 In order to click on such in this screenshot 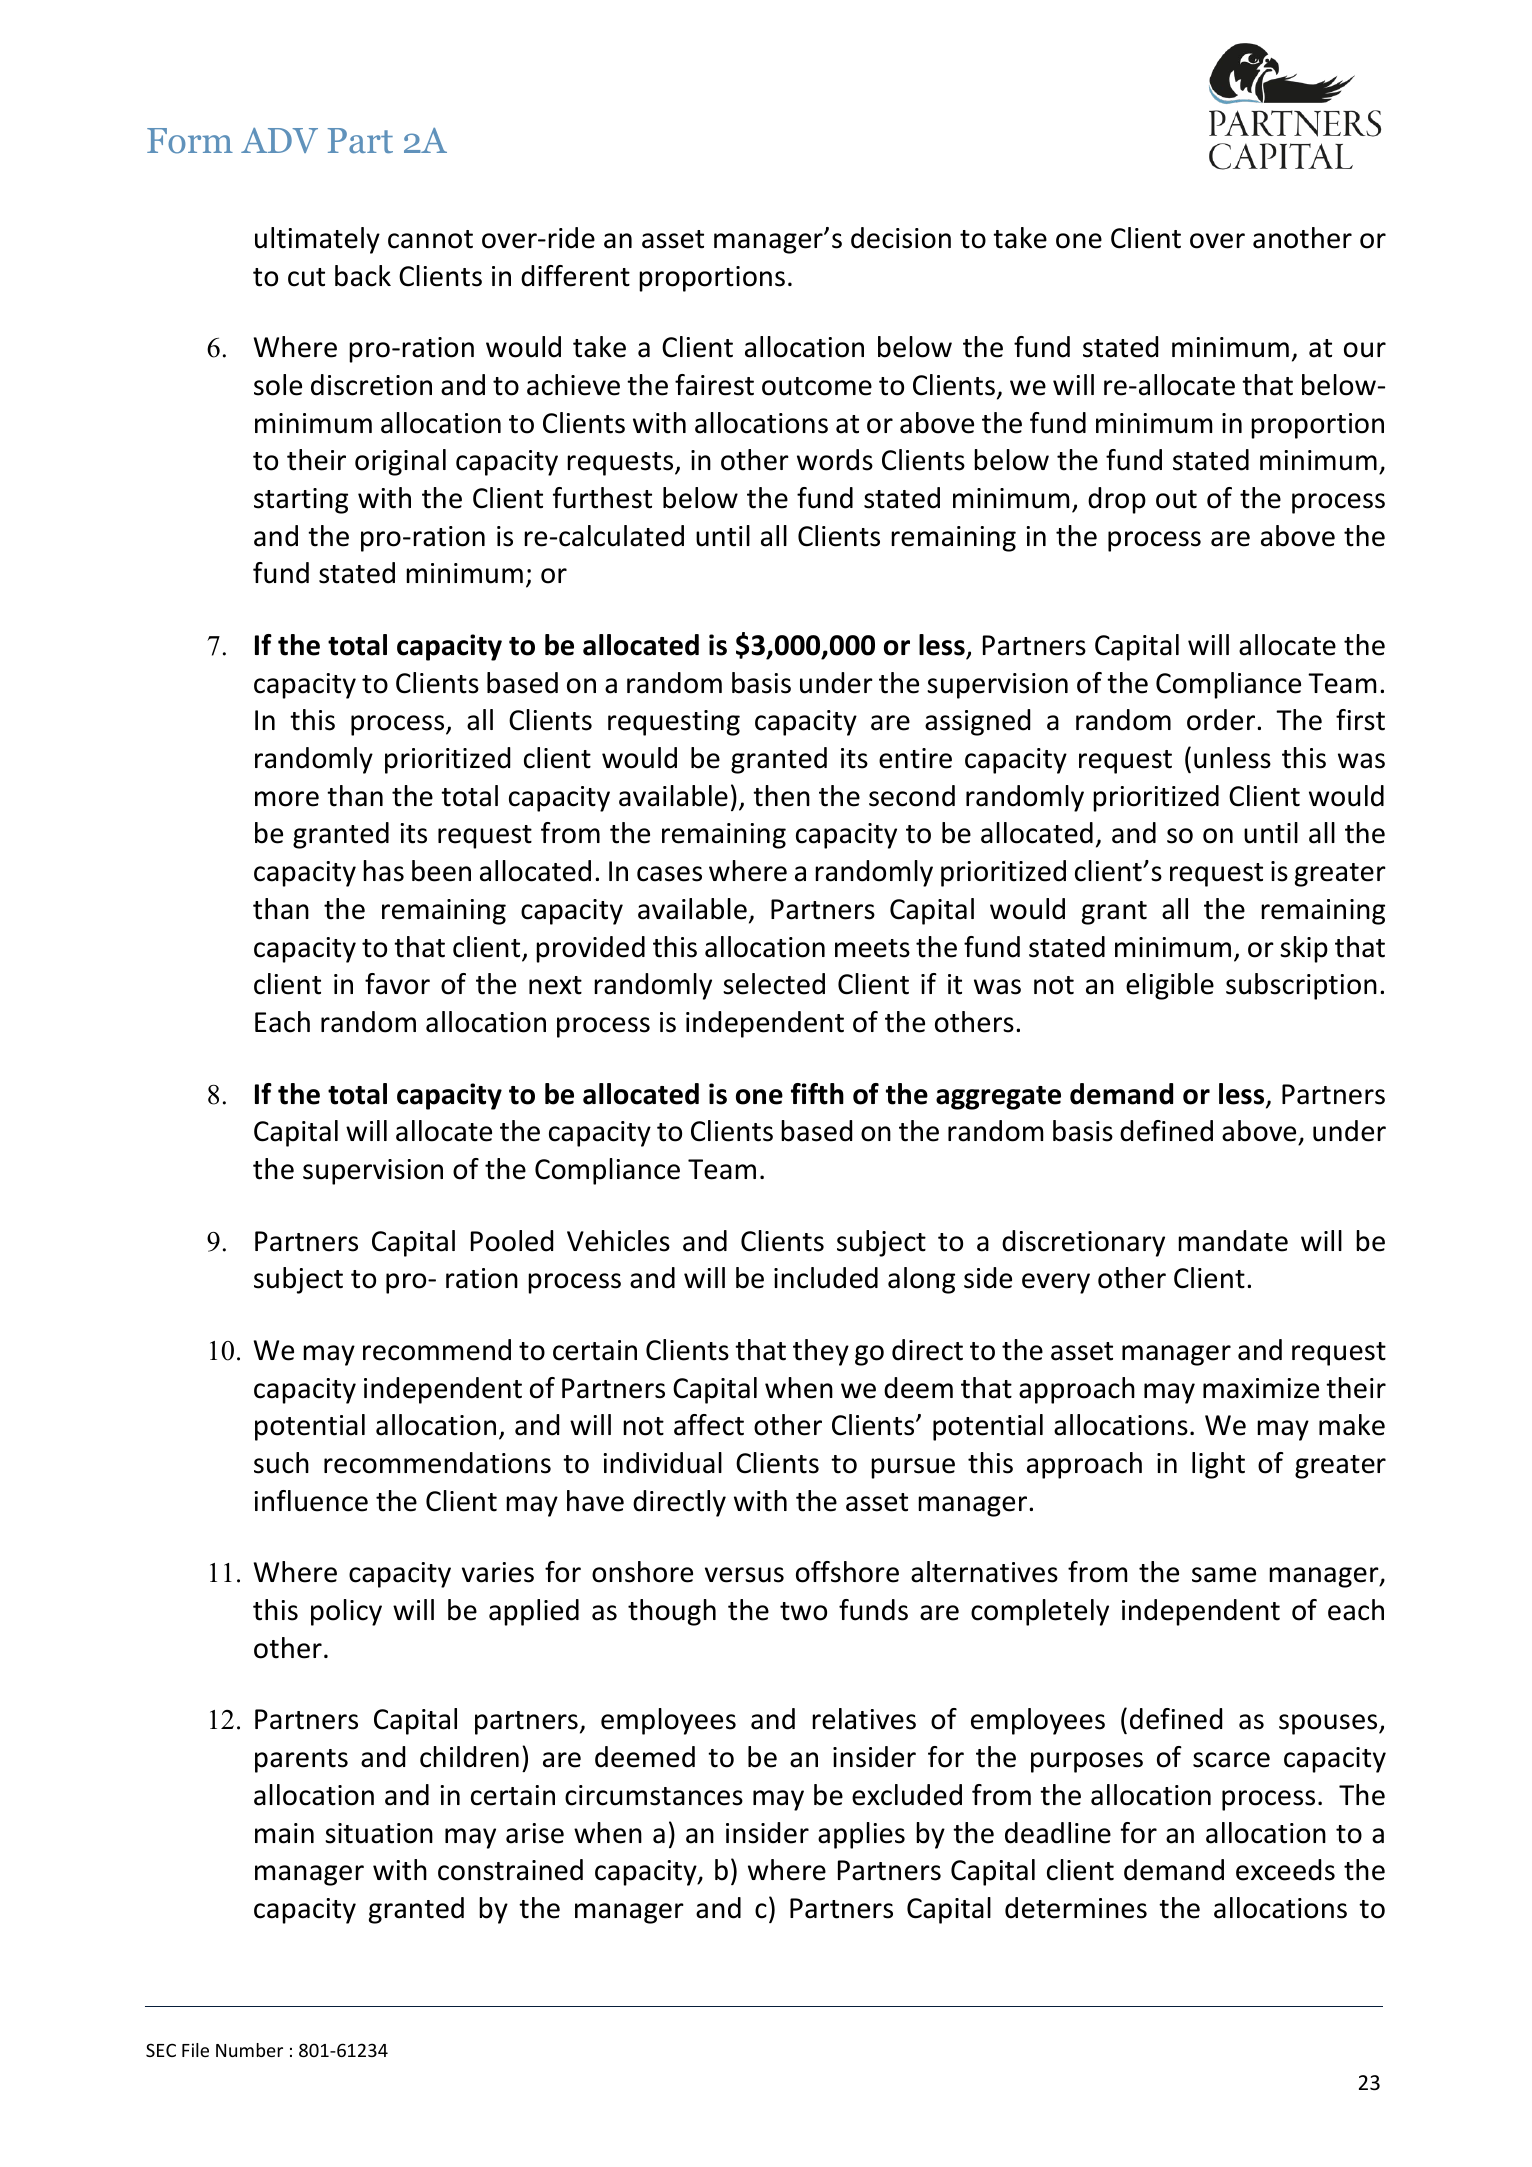, I will do `click(281, 1463)`.
